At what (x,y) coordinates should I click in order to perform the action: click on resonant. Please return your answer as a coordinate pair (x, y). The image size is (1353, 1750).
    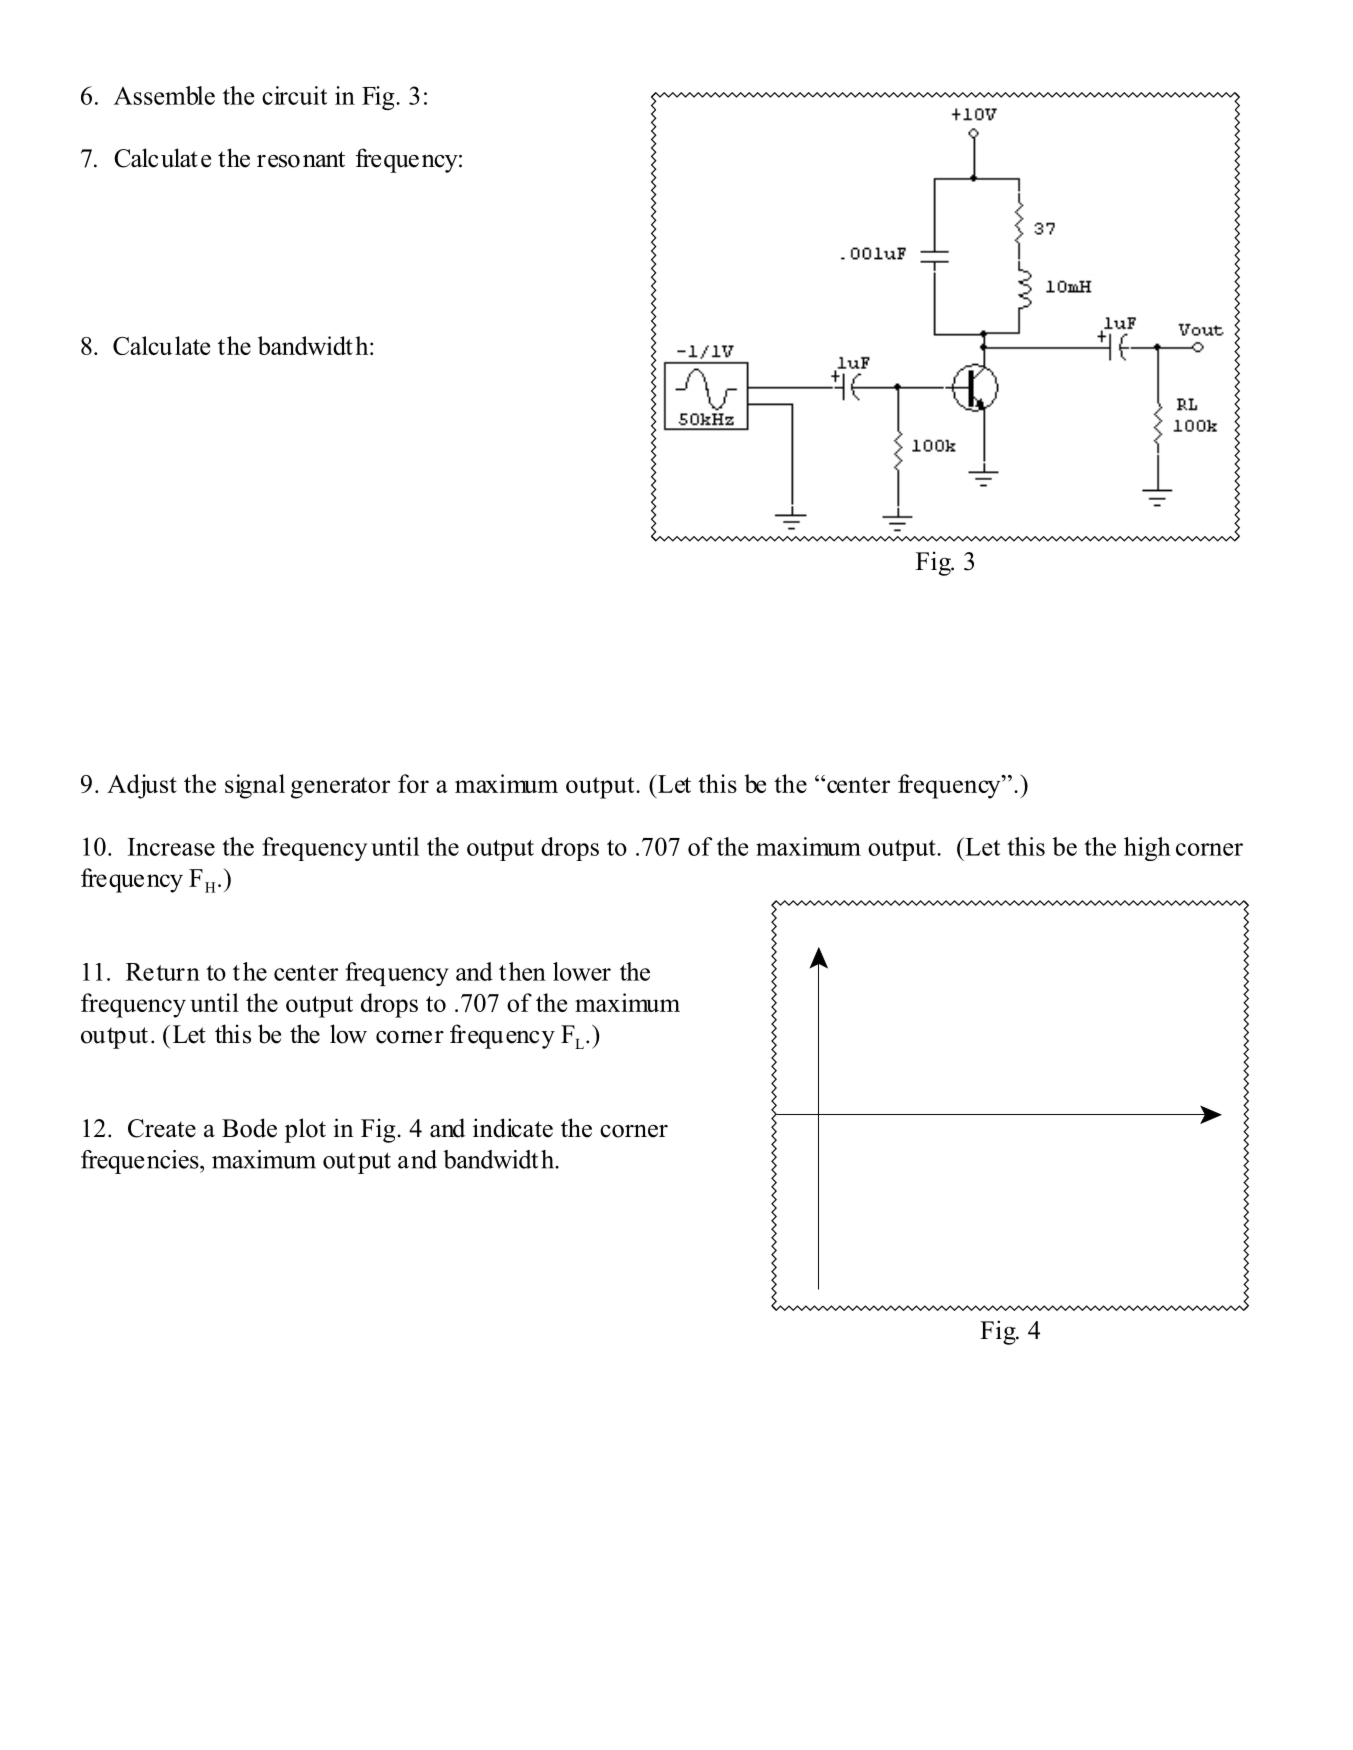
    Looking at the image, I should click on (301, 159).
